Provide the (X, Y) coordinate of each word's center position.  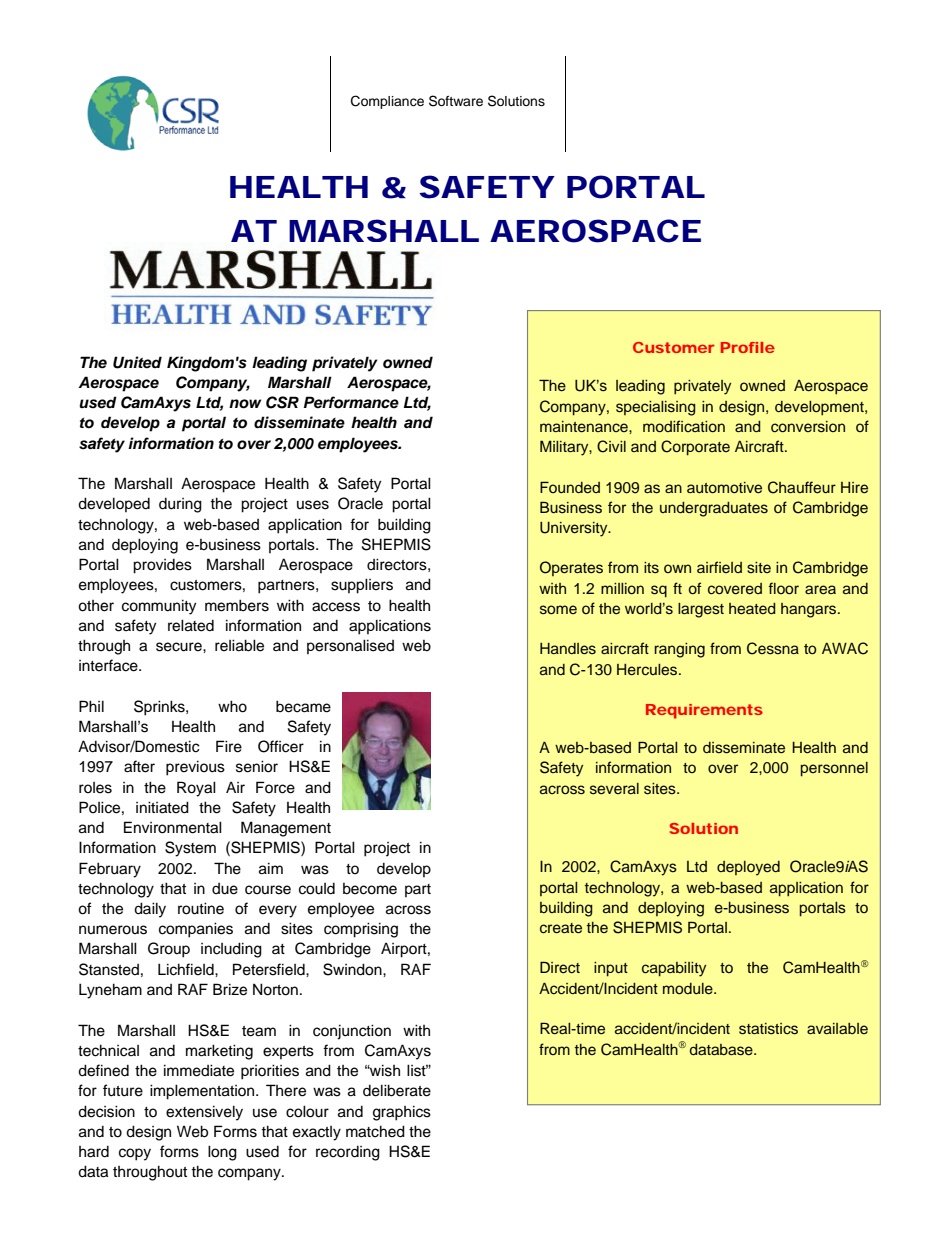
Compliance (387, 102)
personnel (834, 769)
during (180, 505)
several (614, 789)
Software (456, 101)
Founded (570, 487)
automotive (724, 487)
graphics (402, 1113)
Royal (196, 789)
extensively (204, 1113)
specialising (656, 408)
